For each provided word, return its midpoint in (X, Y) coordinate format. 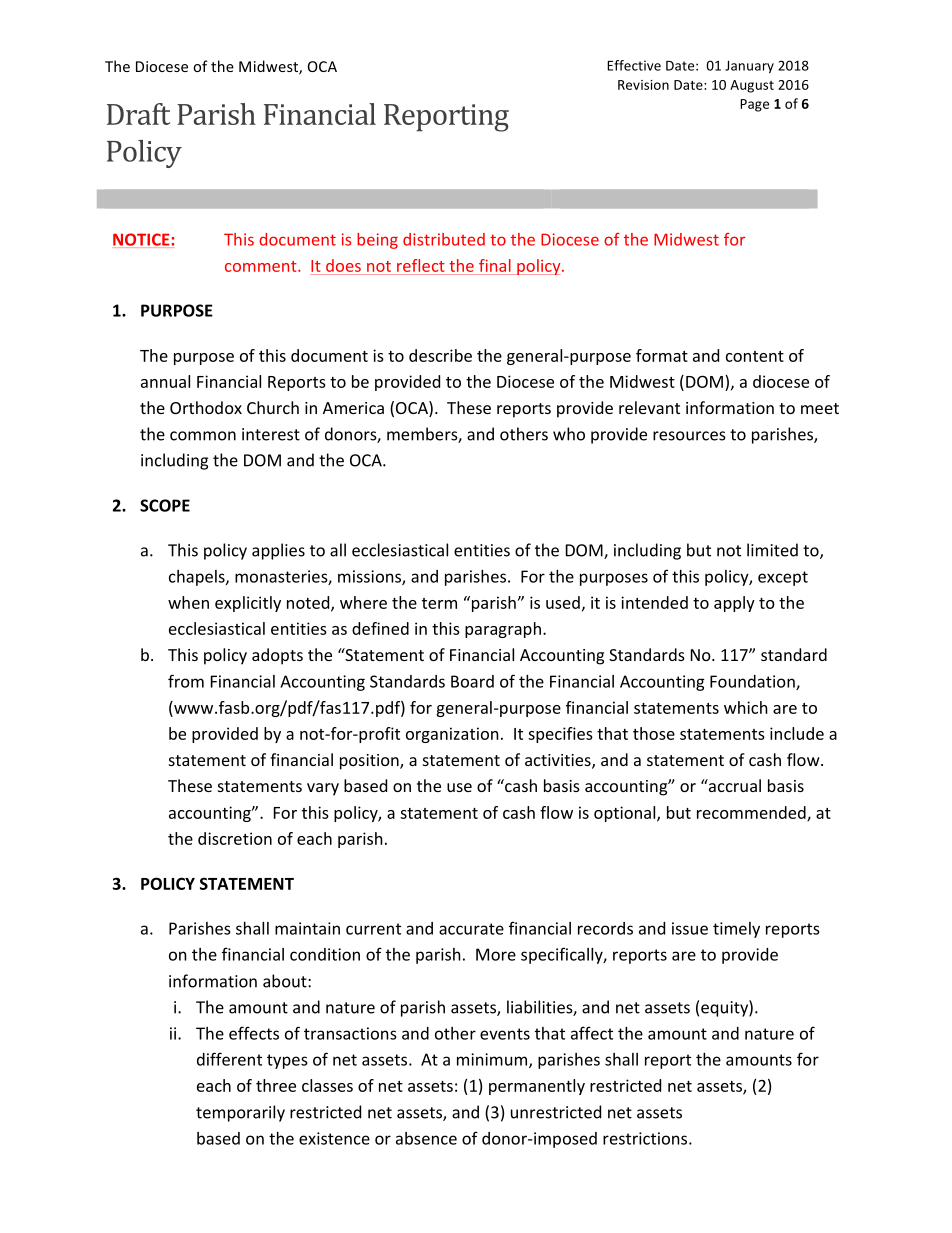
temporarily (240, 1113)
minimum (493, 1060)
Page (754, 105)
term (439, 603)
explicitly (248, 604)
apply (734, 604)
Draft (138, 114)
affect (592, 1033)
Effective (634, 65)
